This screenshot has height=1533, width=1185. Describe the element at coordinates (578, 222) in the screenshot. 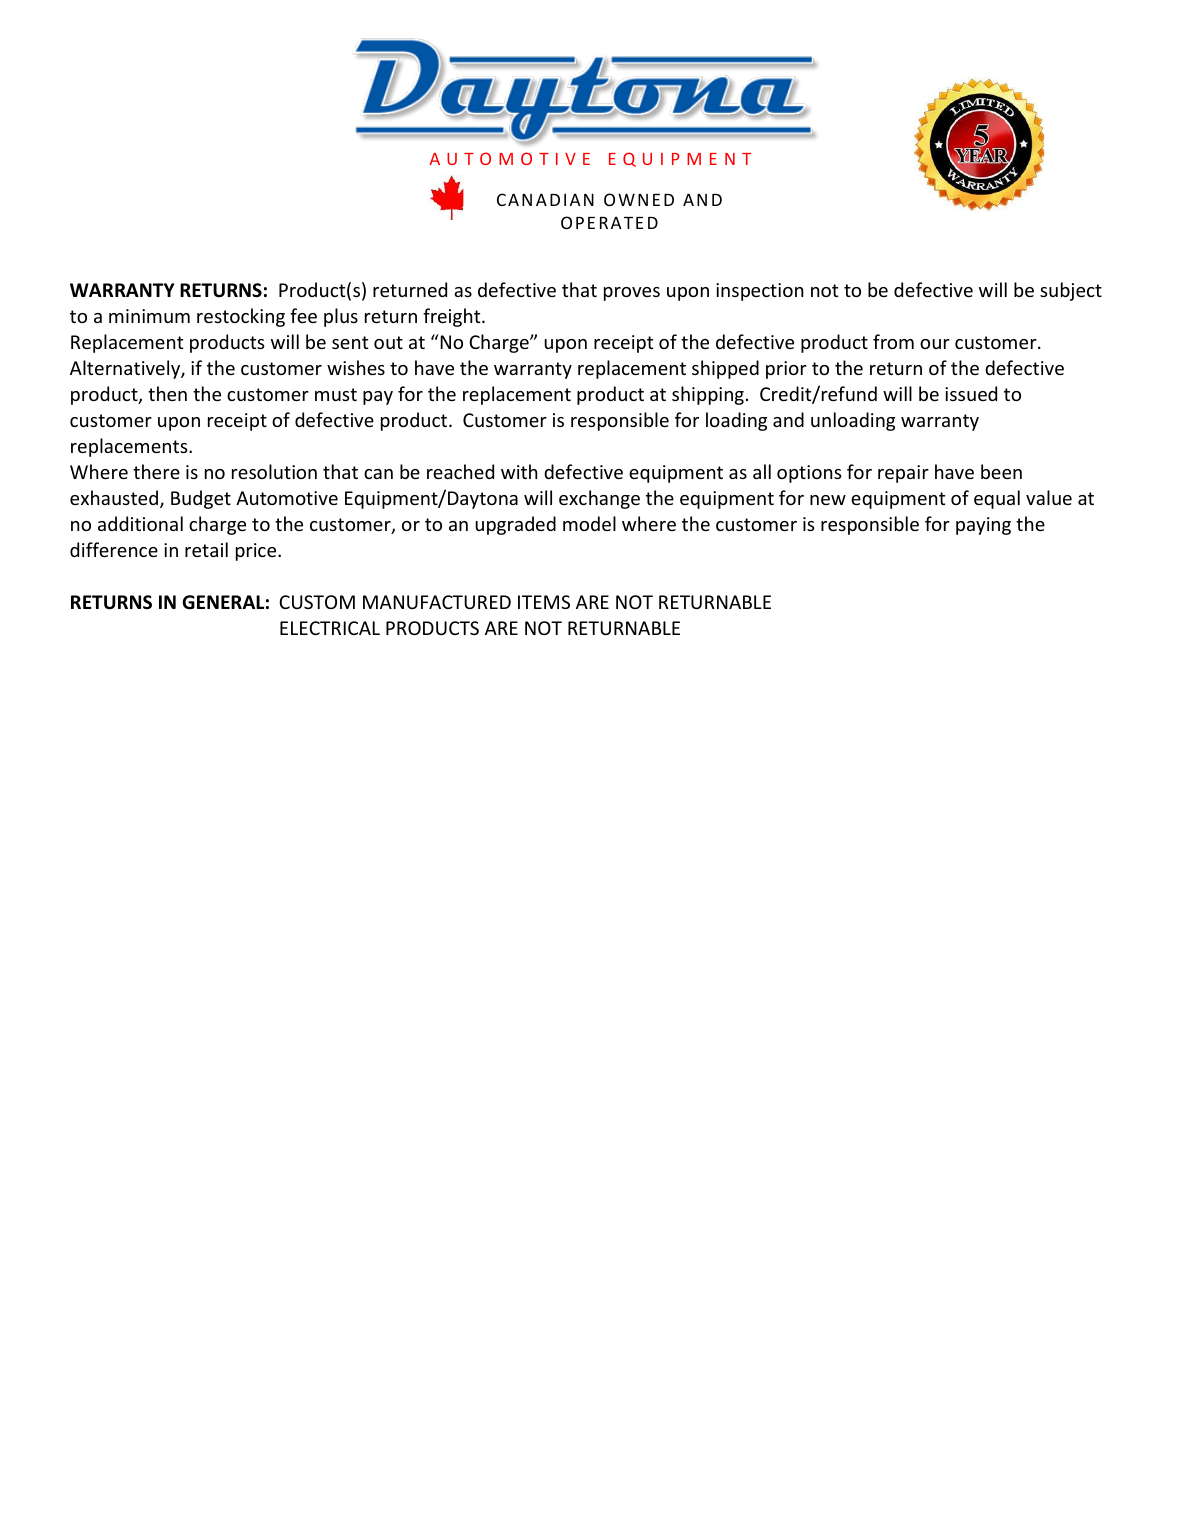

I see `OPE` at that location.
